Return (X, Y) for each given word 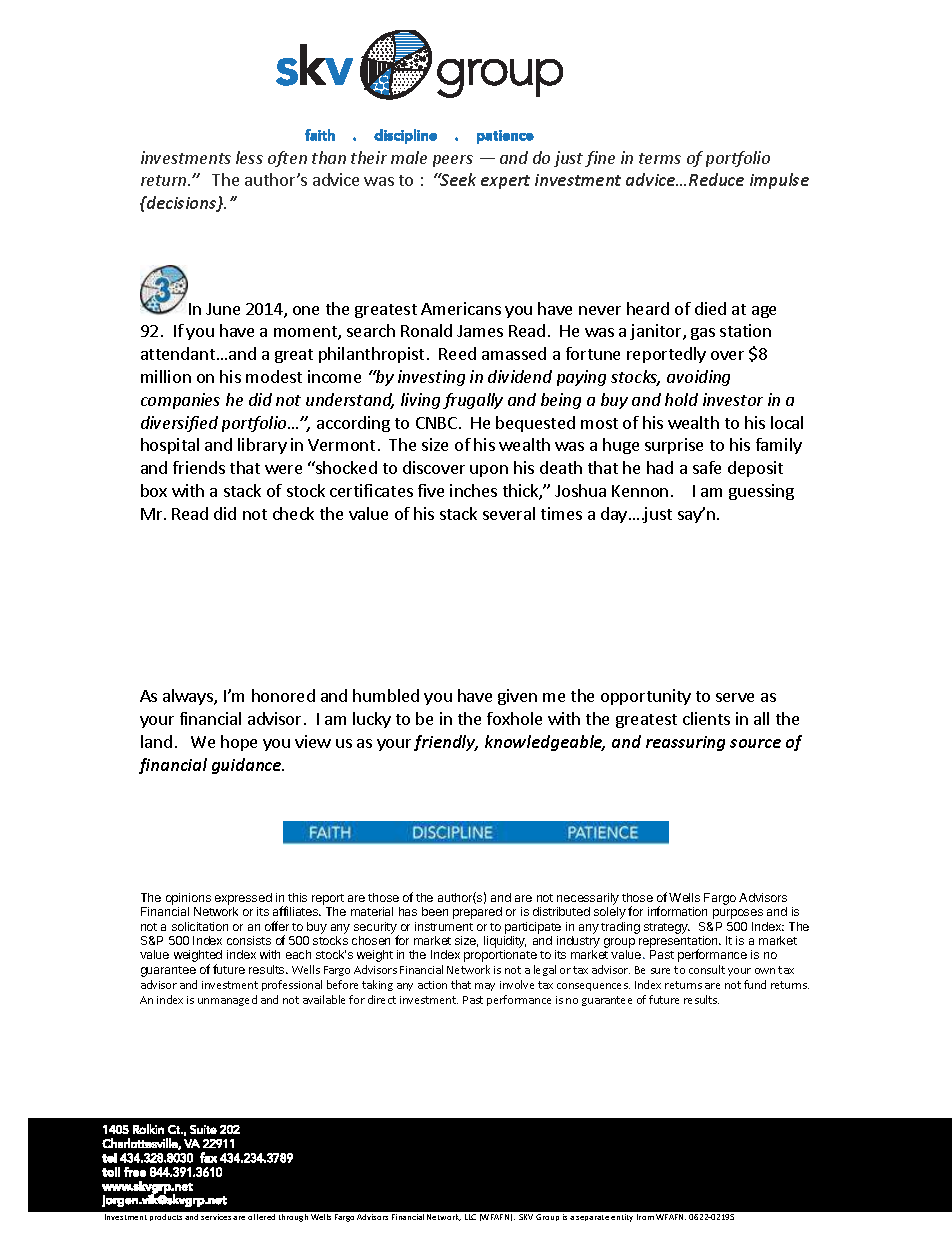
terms (660, 158)
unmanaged (227, 1000)
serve (735, 697)
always (189, 697)
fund (755, 984)
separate (592, 1218)
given (517, 697)
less (249, 157)
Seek (457, 179)
